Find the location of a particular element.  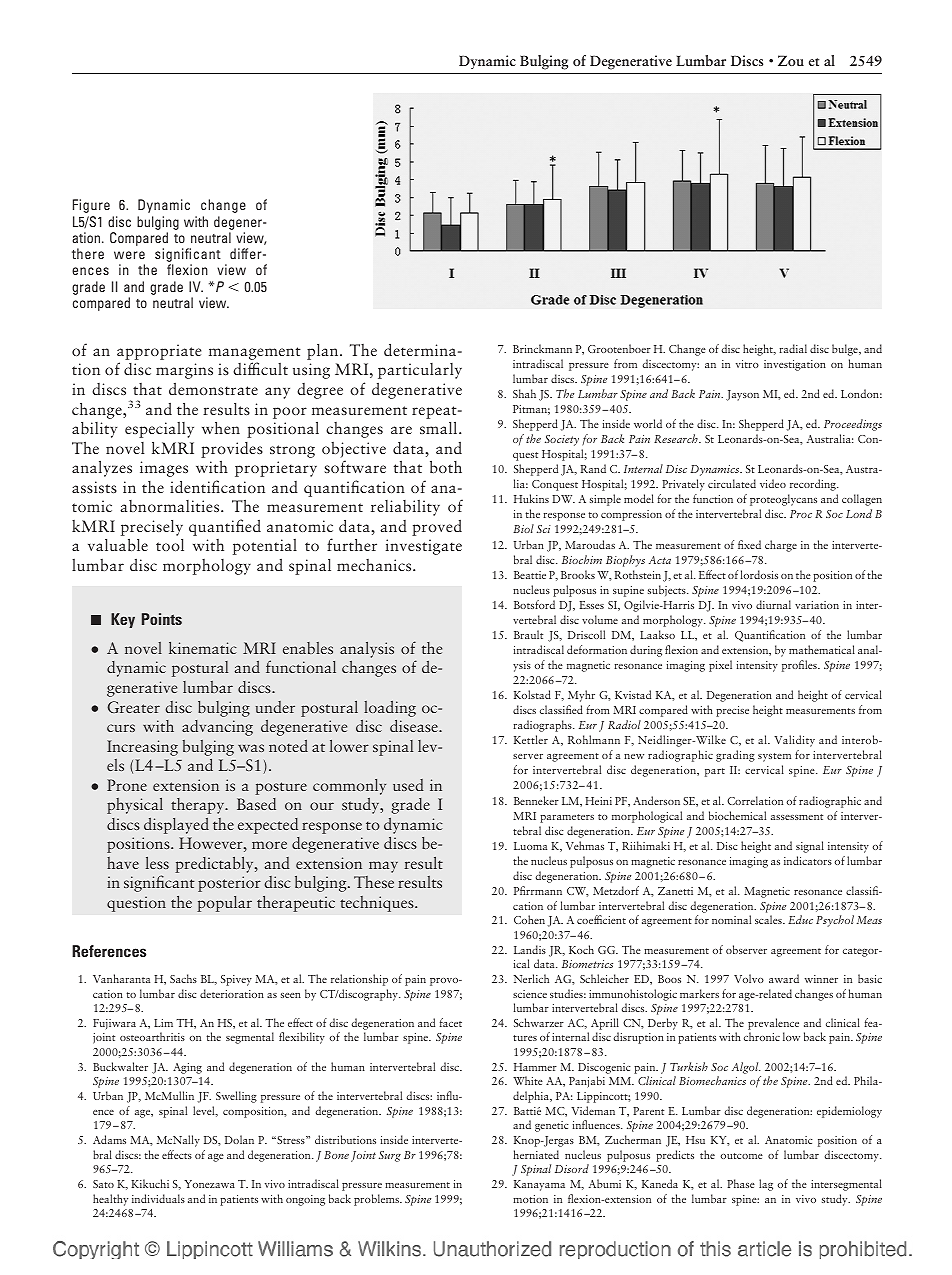

Figure is located at coordinates (91, 206).
